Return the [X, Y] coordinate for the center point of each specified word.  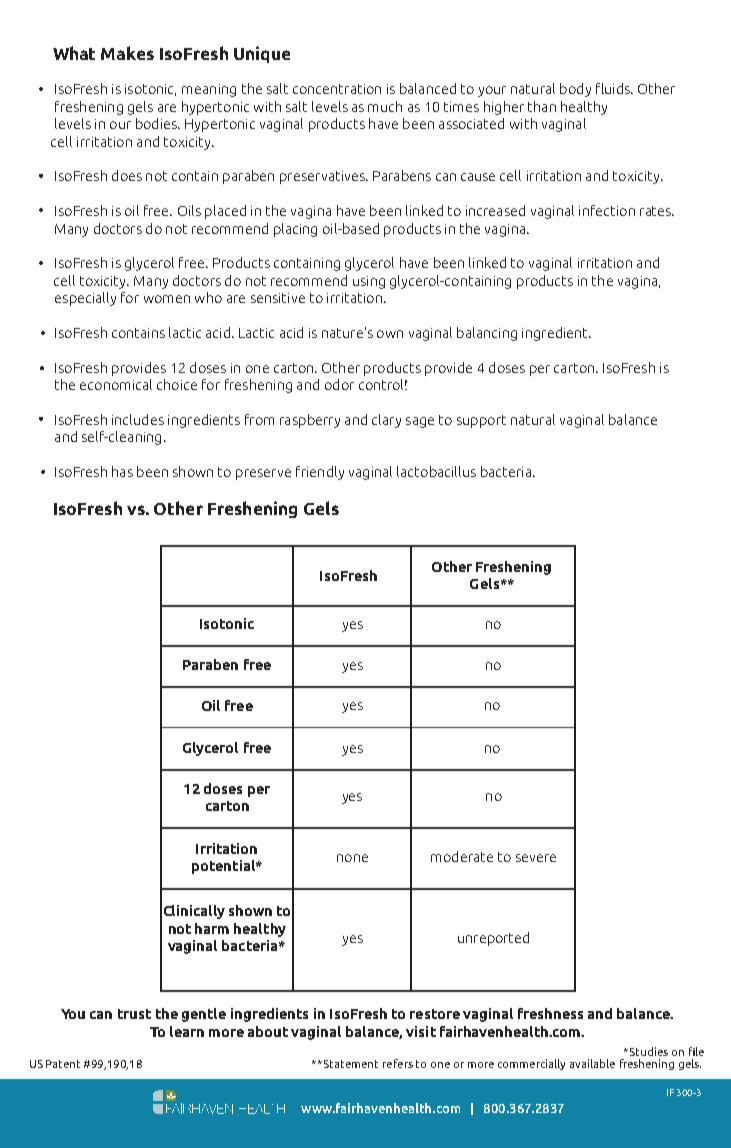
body [575, 90]
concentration [337, 89]
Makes [127, 53]
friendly [320, 473]
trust [134, 1014]
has [122, 471]
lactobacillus [436, 471]
